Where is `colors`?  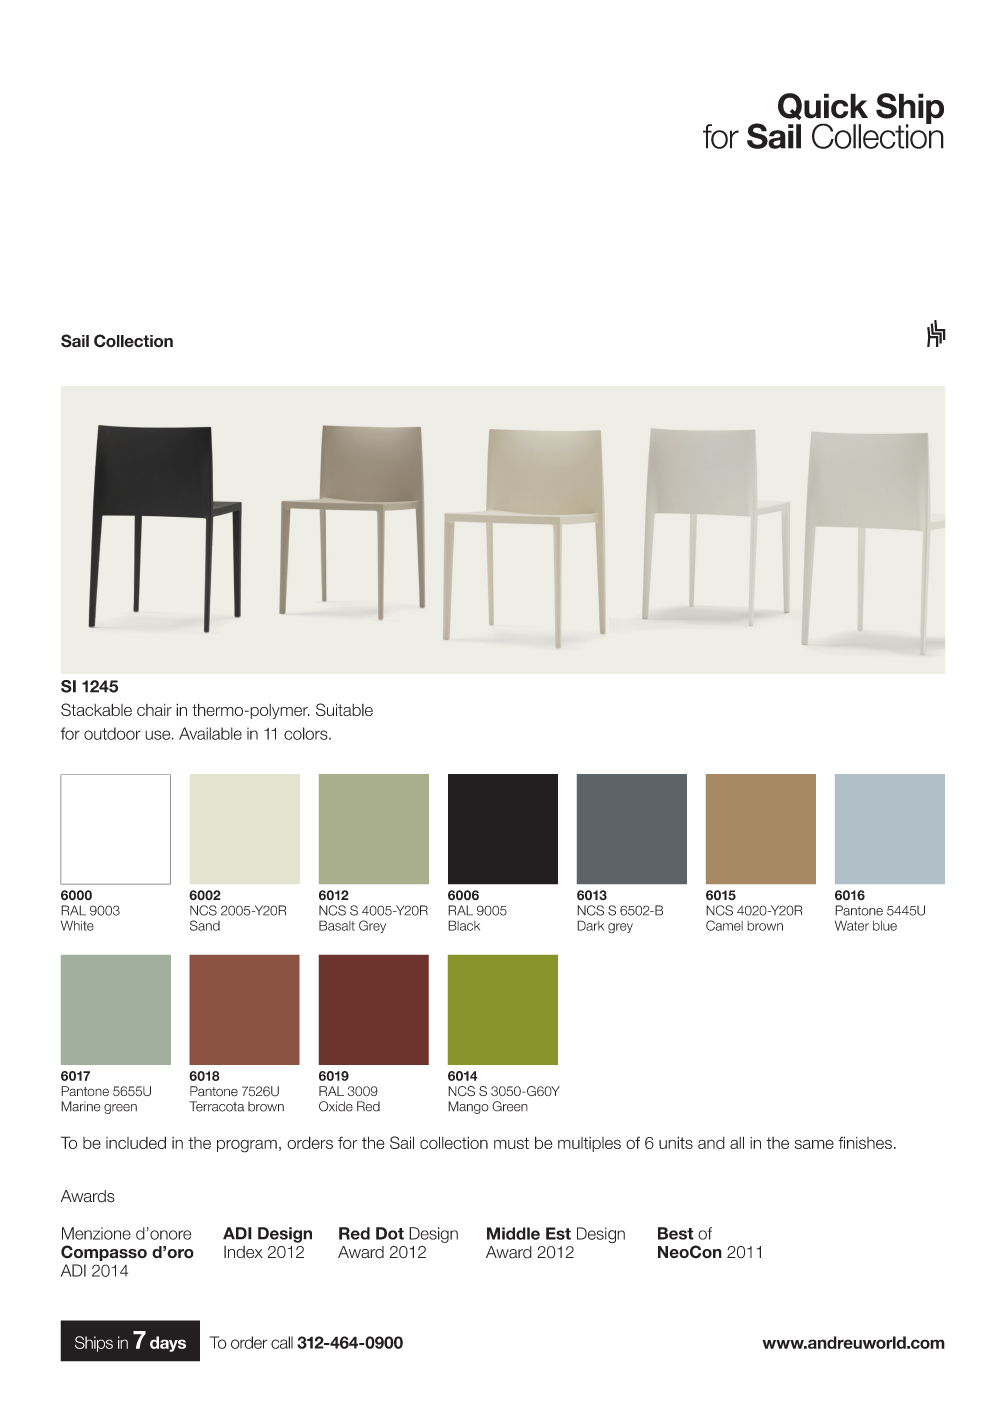 colors is located at coordinates (307, 733).
